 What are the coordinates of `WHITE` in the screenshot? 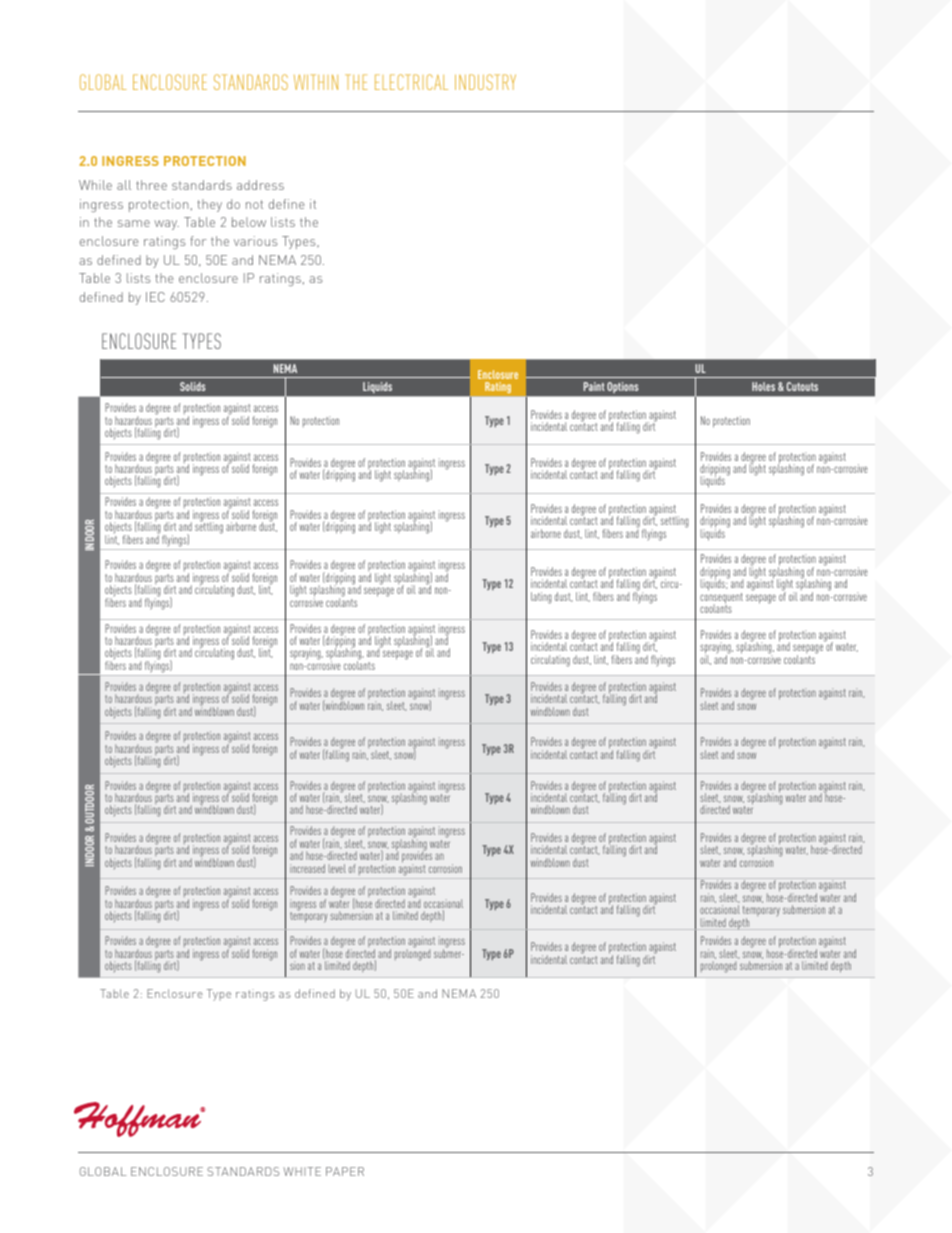 It's located at (302, 1171).
